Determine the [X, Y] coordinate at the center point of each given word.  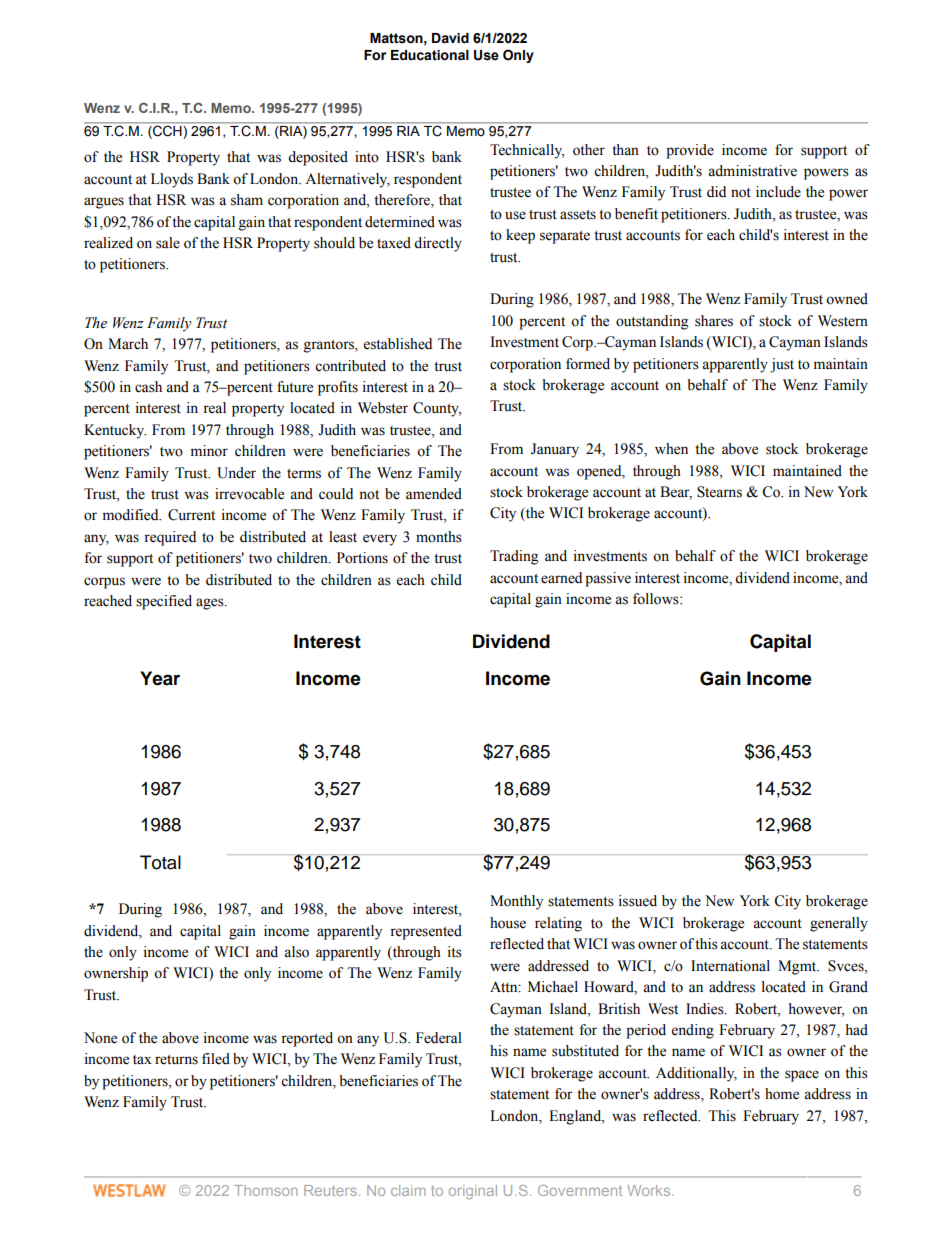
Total [160, 862]
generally [839, 924]
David [450, 38]
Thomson [266, 1190]
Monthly [516, 902]
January [555, 450]
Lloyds [172, 180]
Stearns [719, 492]
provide [690, 151]
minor [209, 451]
